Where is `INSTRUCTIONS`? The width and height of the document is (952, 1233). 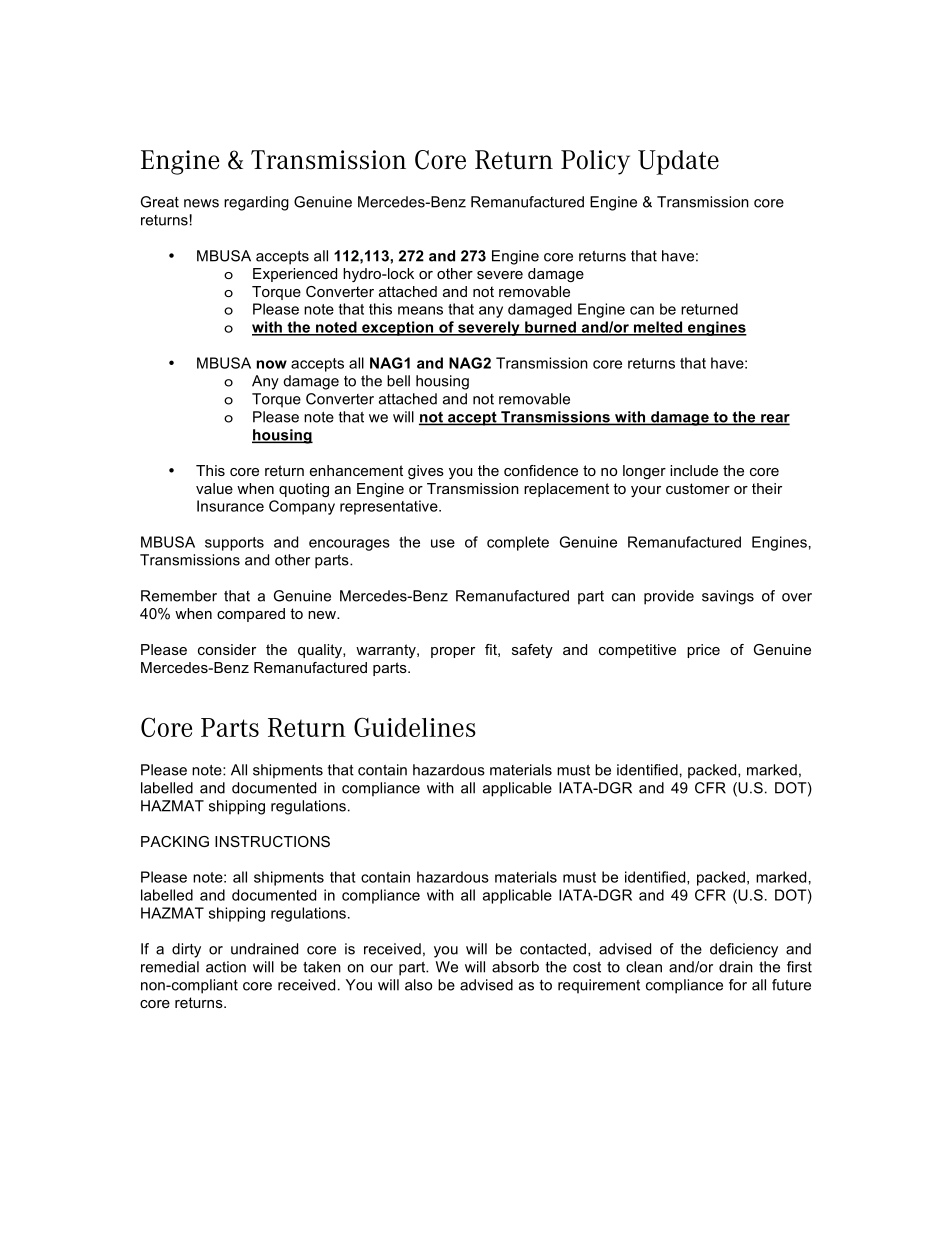 INSTRUCTIONS is located at coordinates (272, 841).
